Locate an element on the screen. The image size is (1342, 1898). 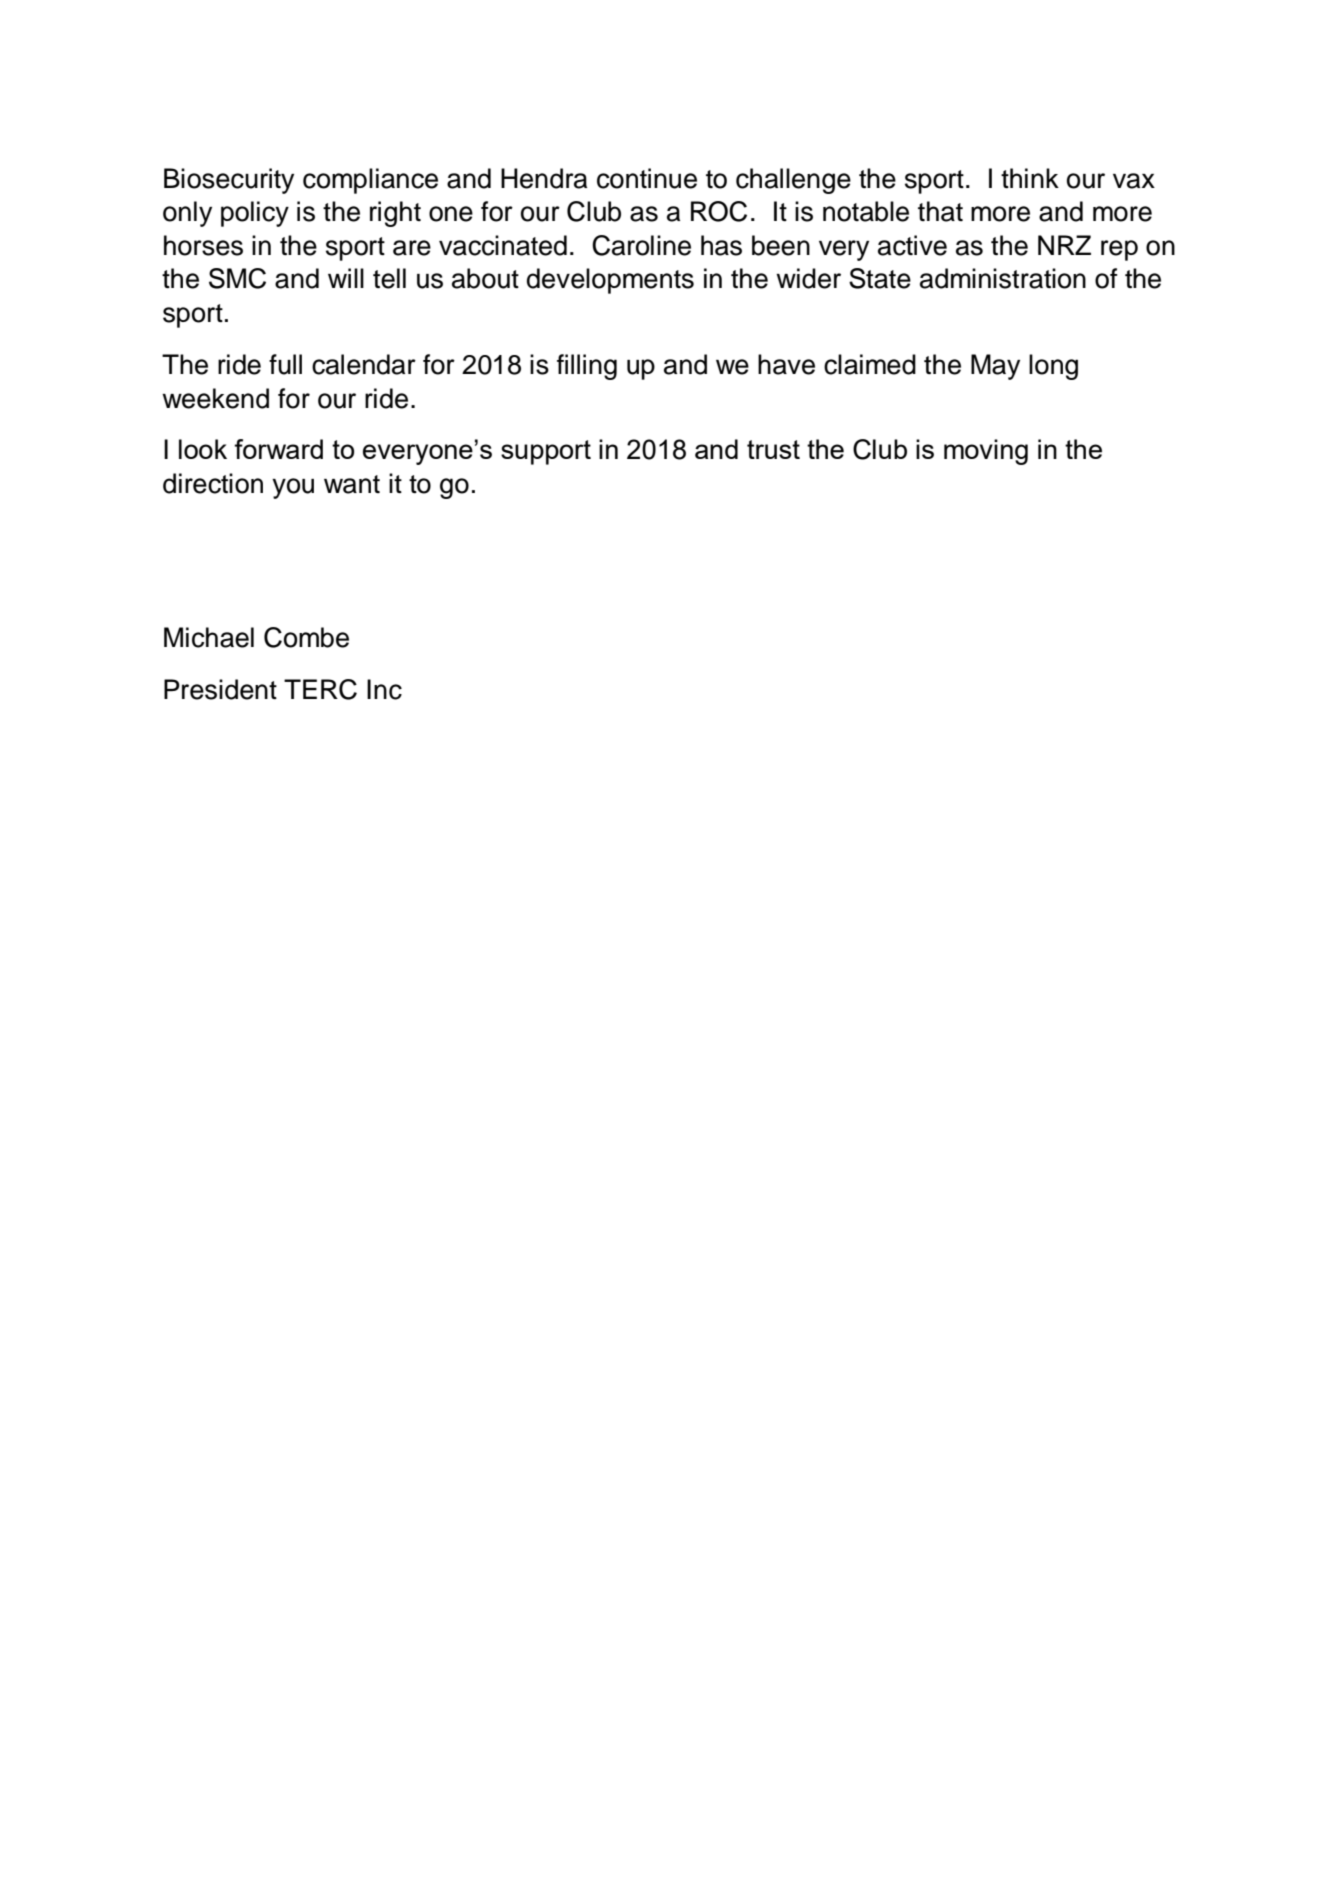
support is located at coordinates (546, 452).
